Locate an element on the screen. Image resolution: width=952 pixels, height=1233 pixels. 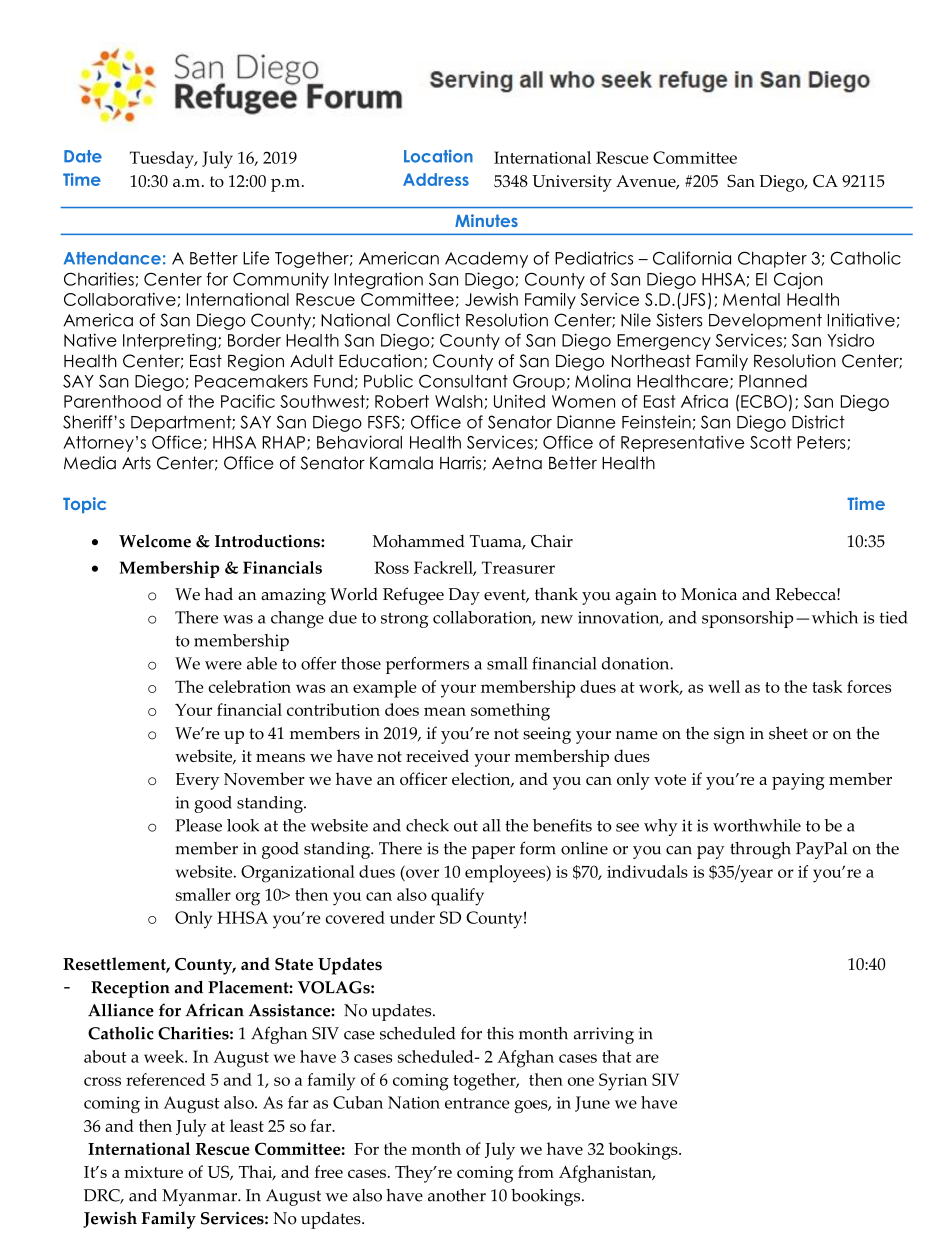
Tuesday is located at coordinates (163, 160).
